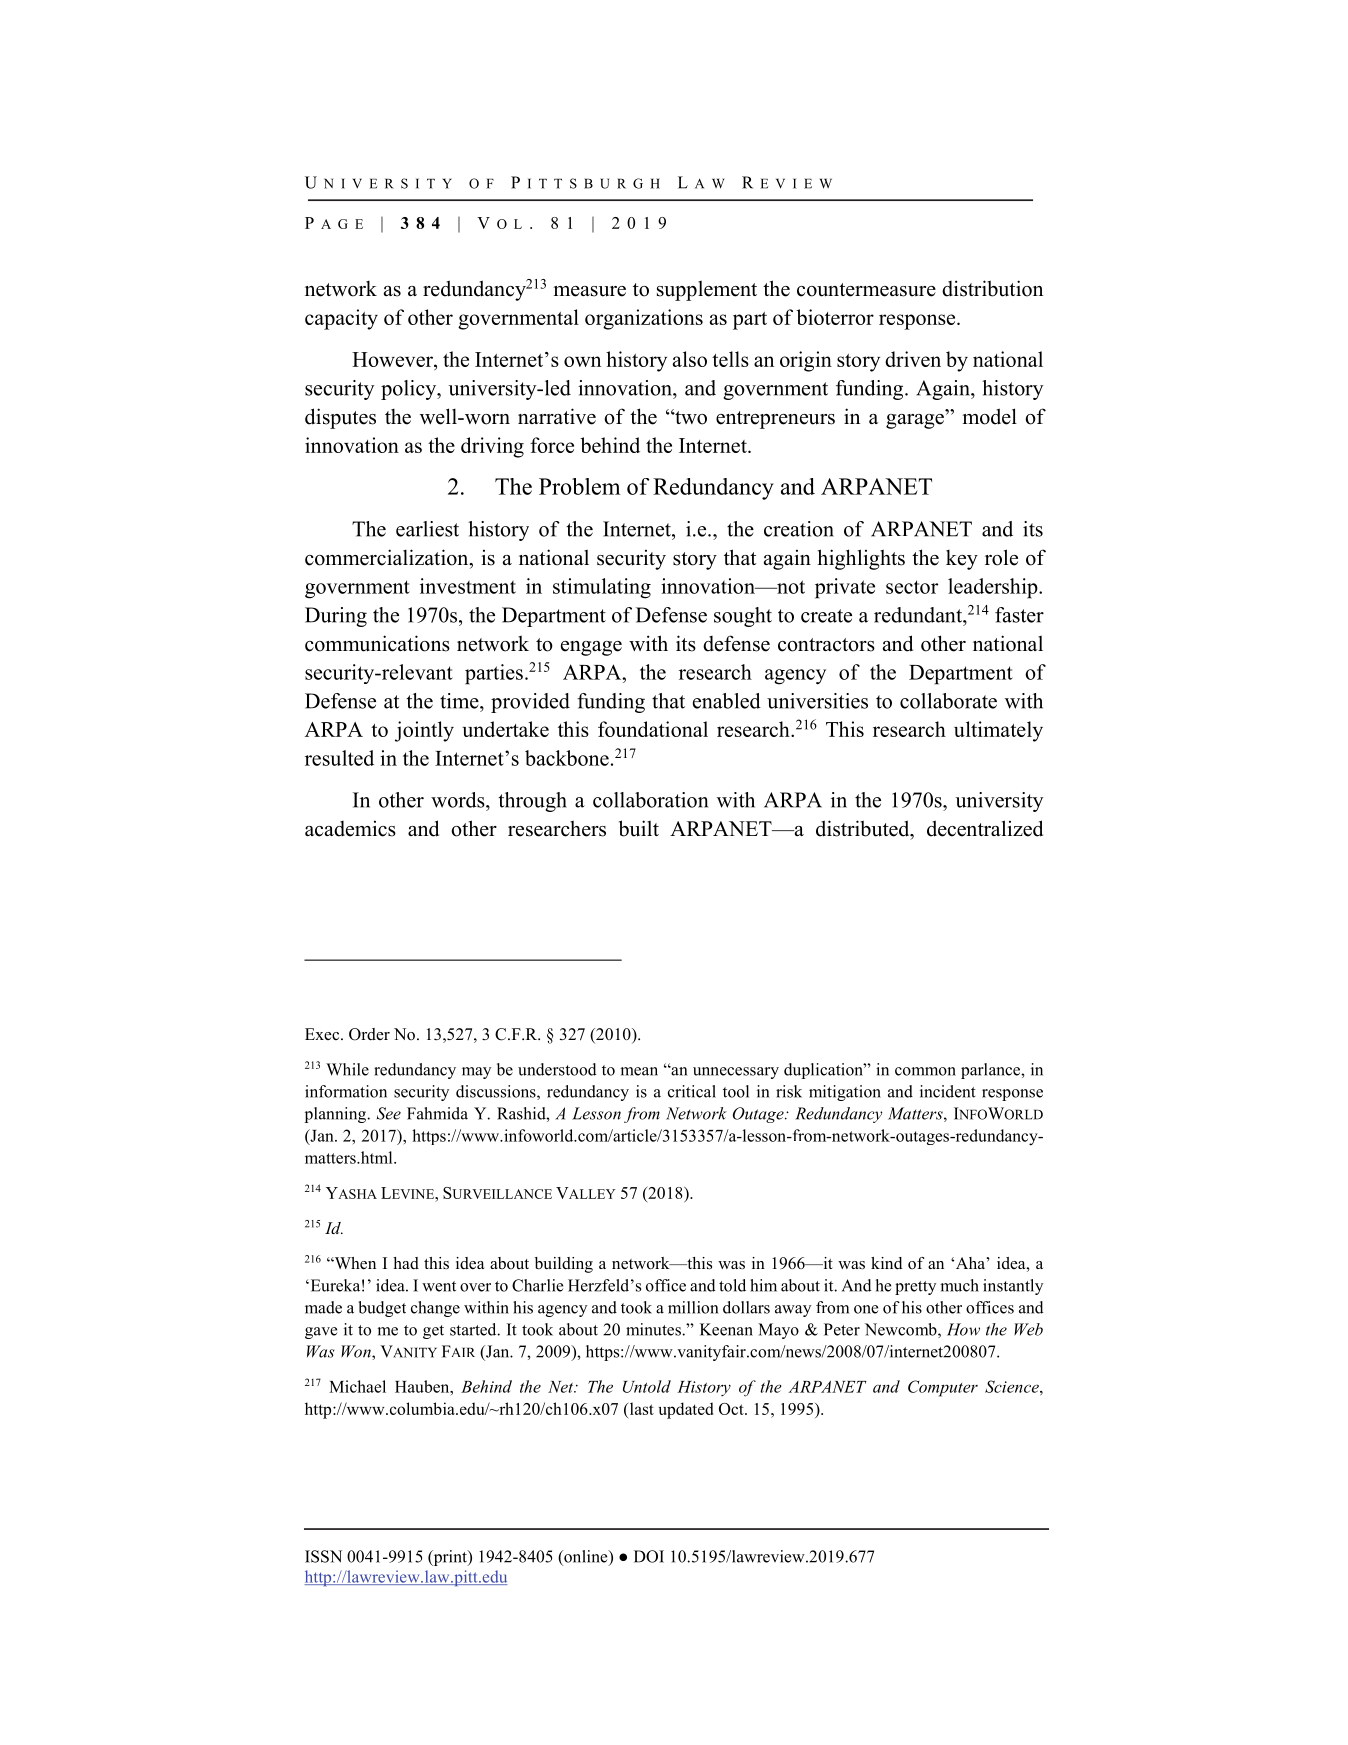  What do you see at coordinates (323, 1556) in the image?
I see `ISSN` at bounding box center [323, 1556].
